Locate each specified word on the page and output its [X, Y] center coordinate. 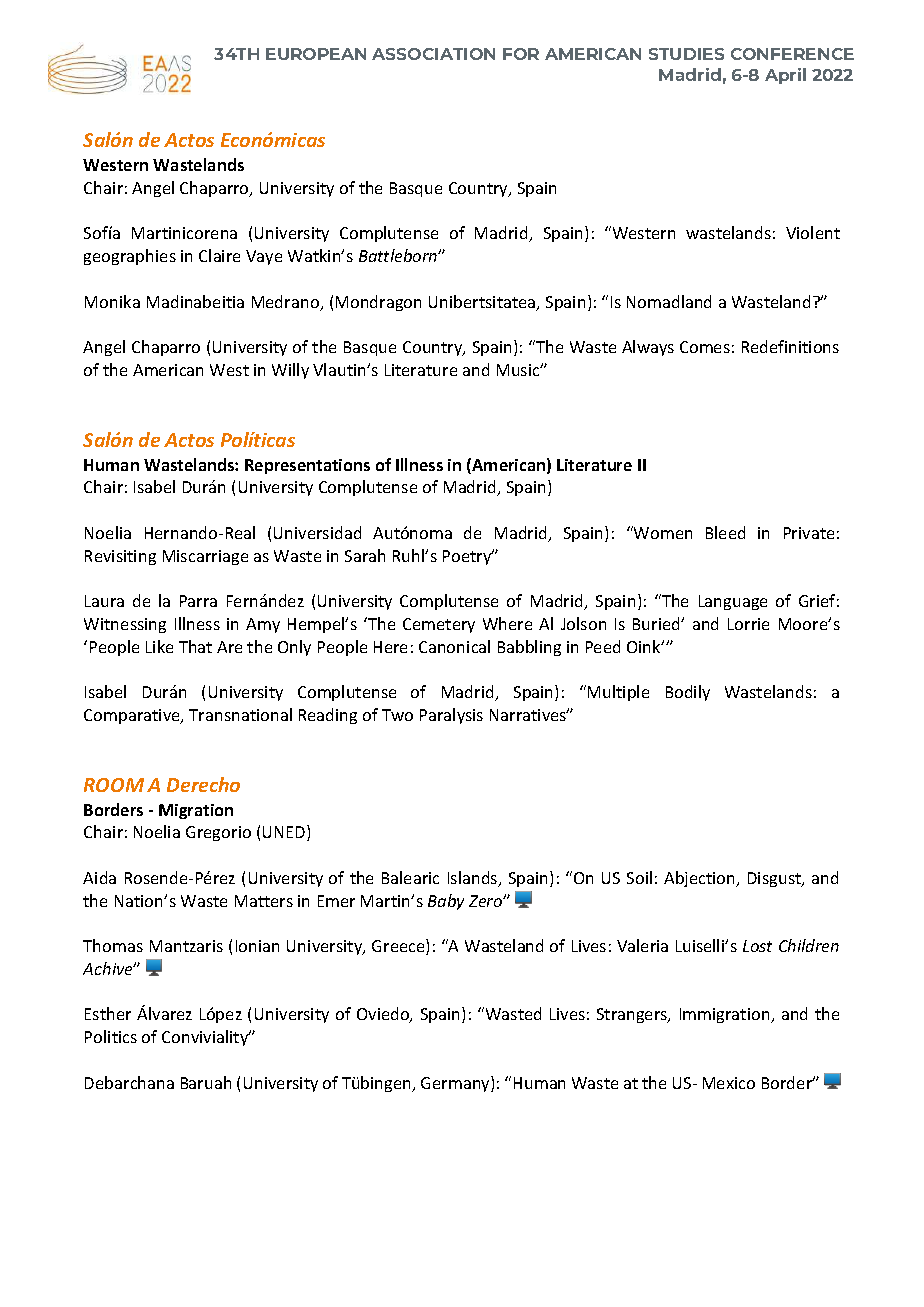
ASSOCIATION [433, 54]
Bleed [725, 532]
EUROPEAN [316, 54]
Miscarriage [205, 557]
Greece [399, 947]
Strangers [633, 1015]
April [785, 76]
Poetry [468, 557]
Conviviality [206, 1038]
